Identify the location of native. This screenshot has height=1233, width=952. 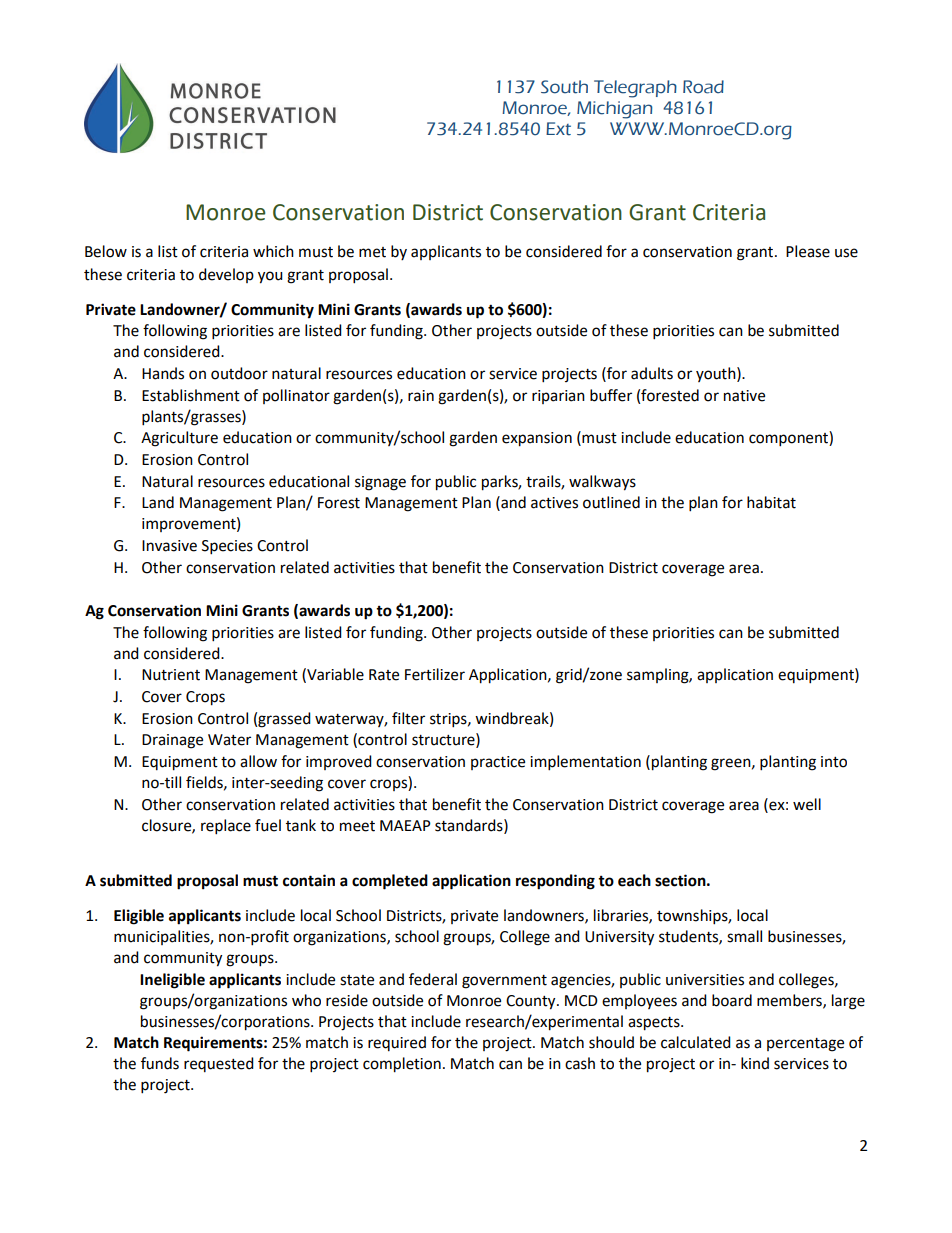
(744, 396).
